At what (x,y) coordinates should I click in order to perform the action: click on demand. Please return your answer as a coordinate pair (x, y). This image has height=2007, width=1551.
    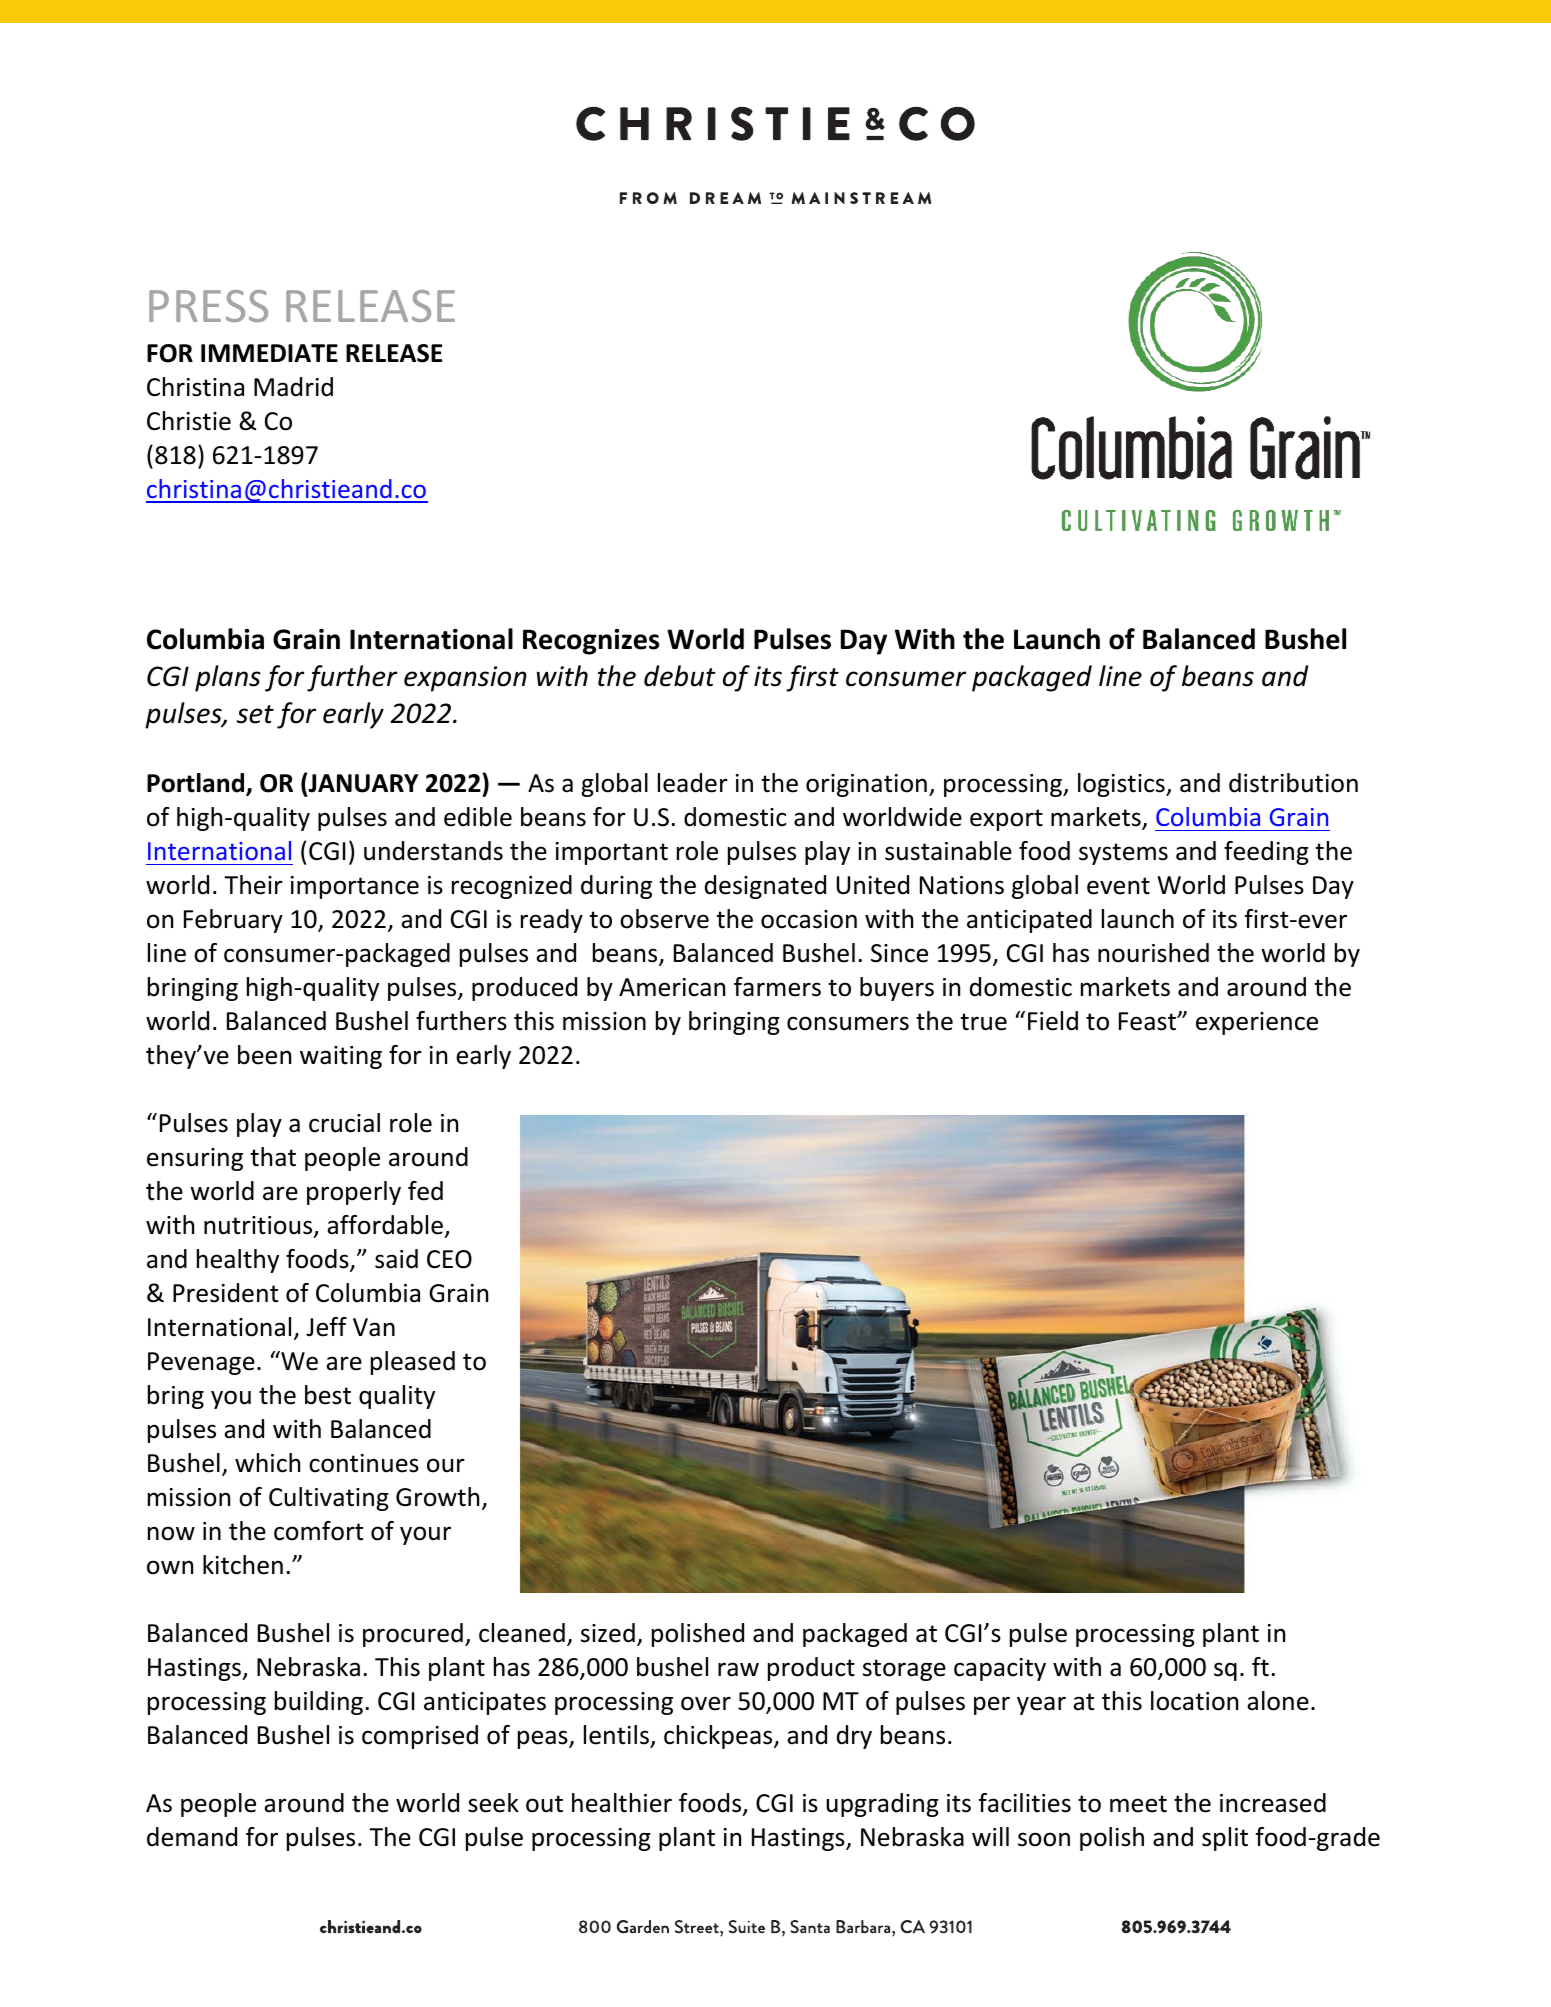
    Looking at the image, I should click on (192, 1837).
